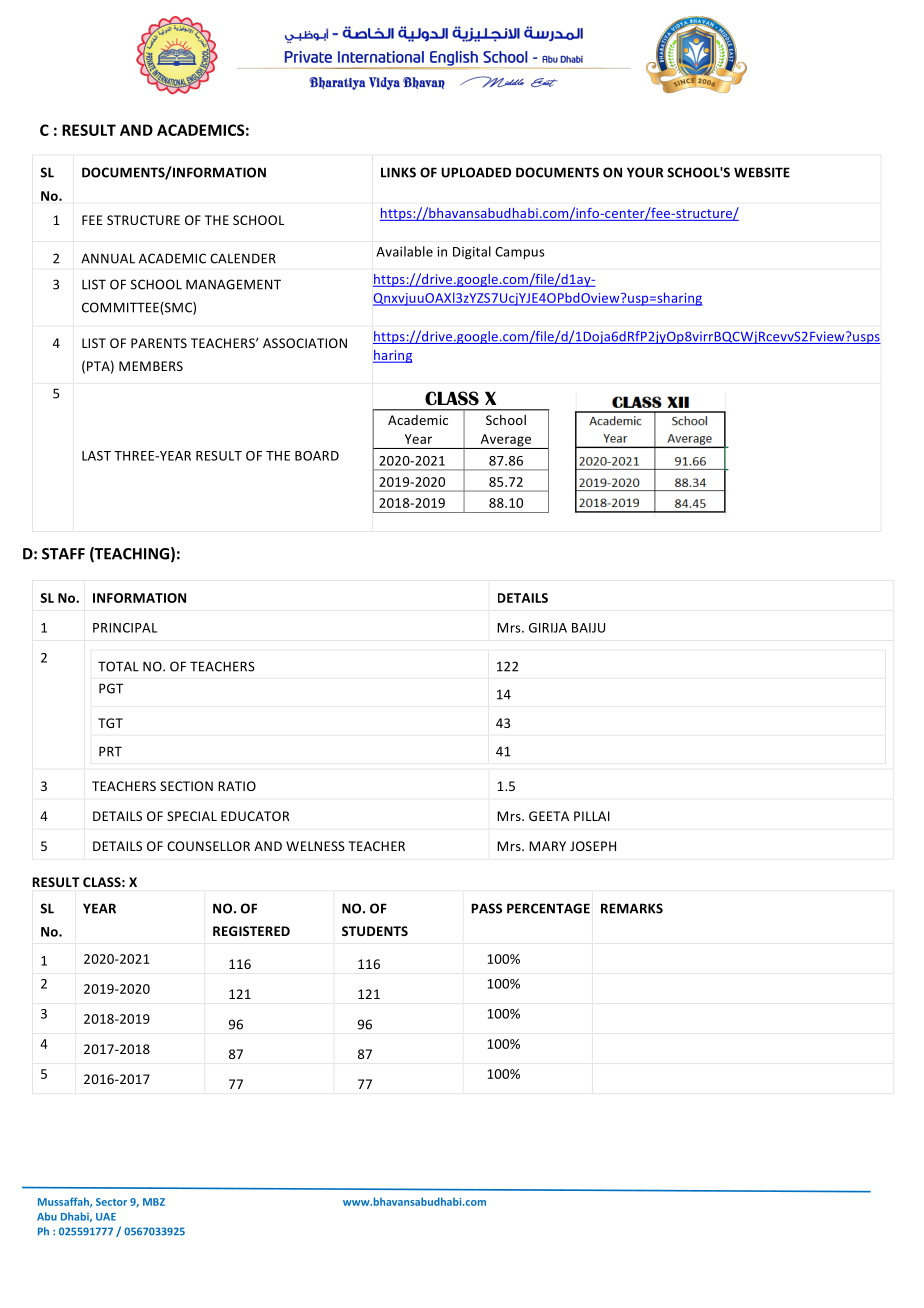 The height and width of the page is (1308, 924). I want to click on ANNUAL, so click(108, 258).
